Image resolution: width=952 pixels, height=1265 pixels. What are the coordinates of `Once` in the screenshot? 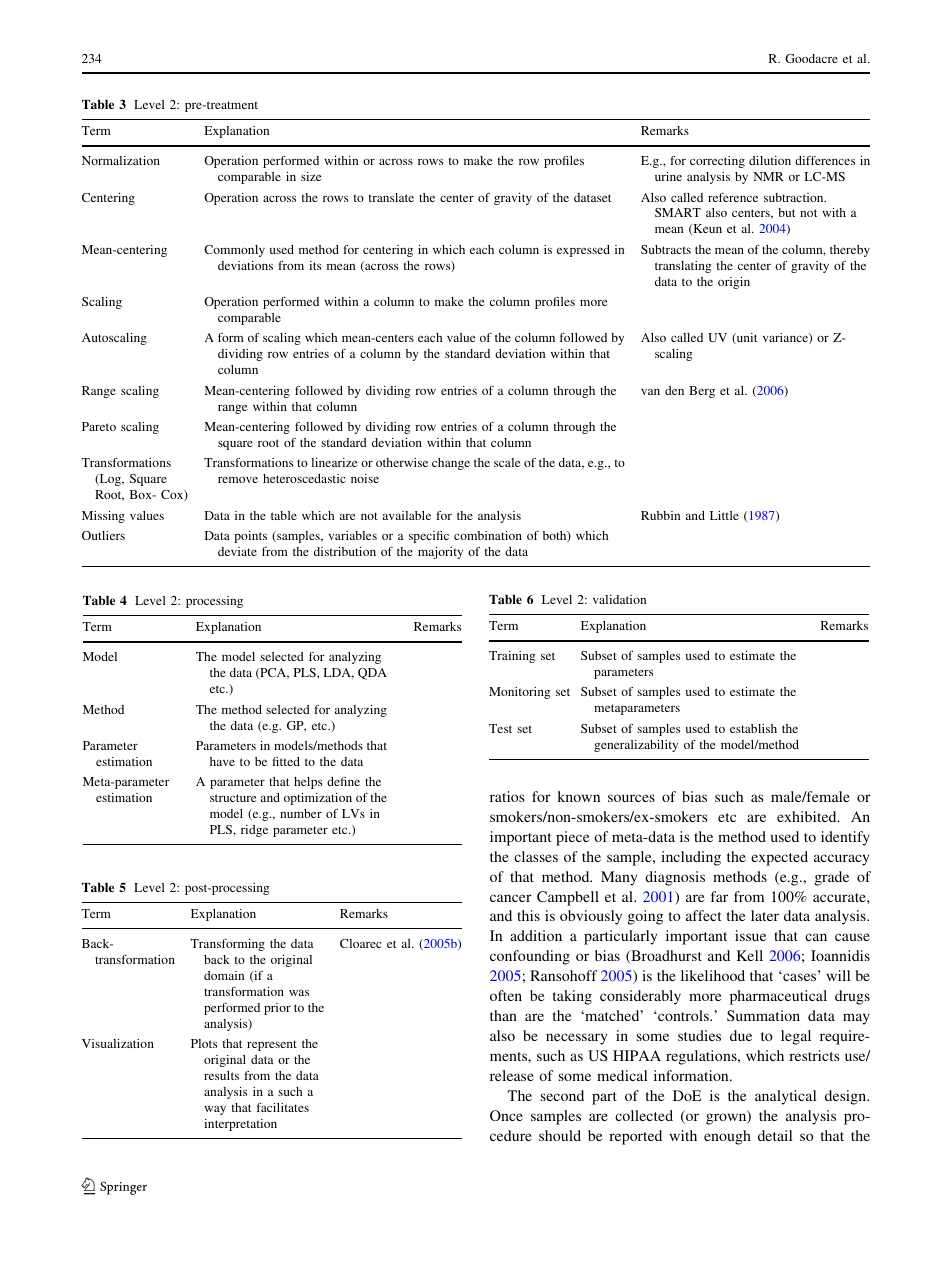 It's located at (506, 1115).
